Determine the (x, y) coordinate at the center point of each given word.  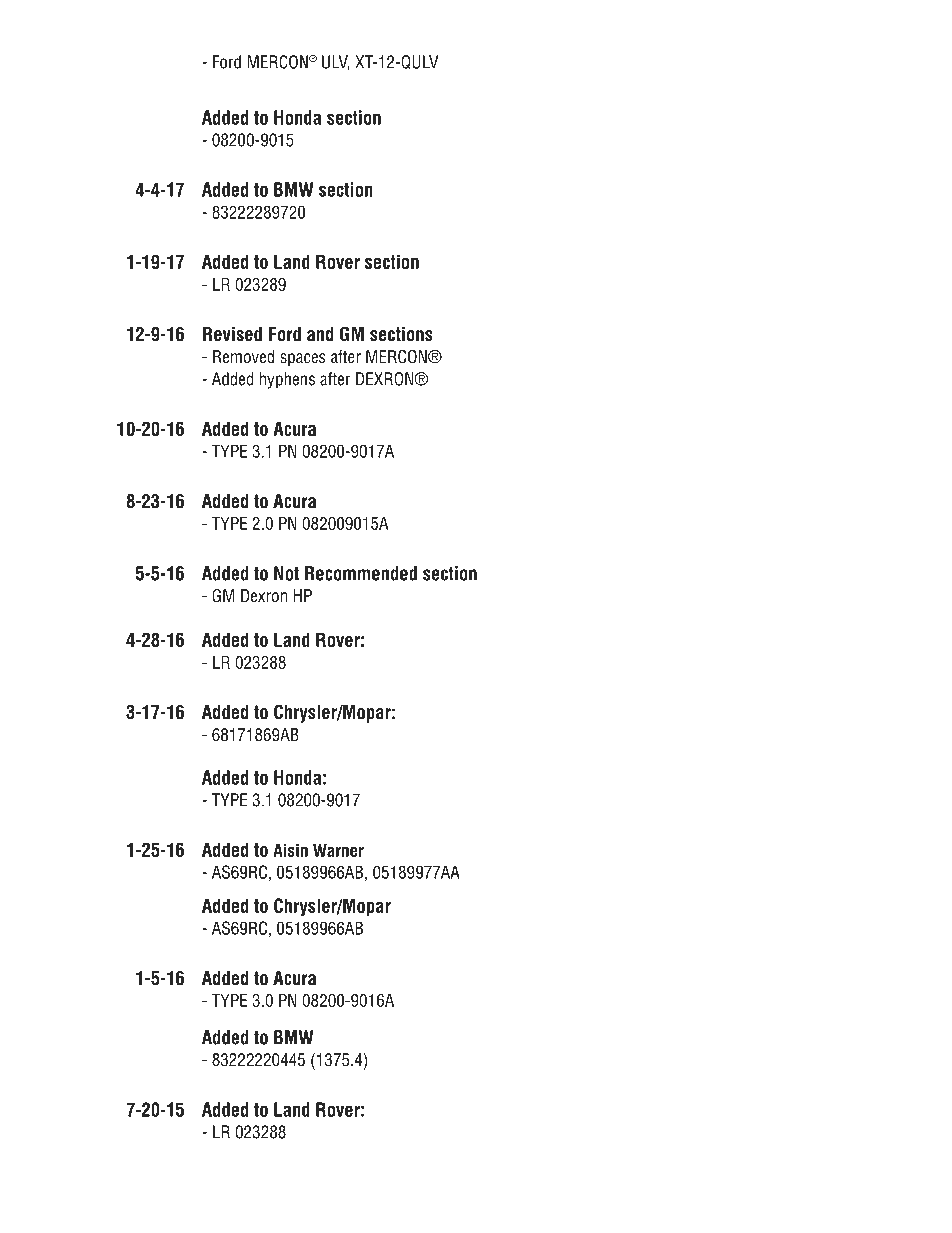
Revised (232, 334)
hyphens (287, 380)
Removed (243, 357)
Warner (338, 850)
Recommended (361, 573)
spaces (303, 359)
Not (286, 573)
